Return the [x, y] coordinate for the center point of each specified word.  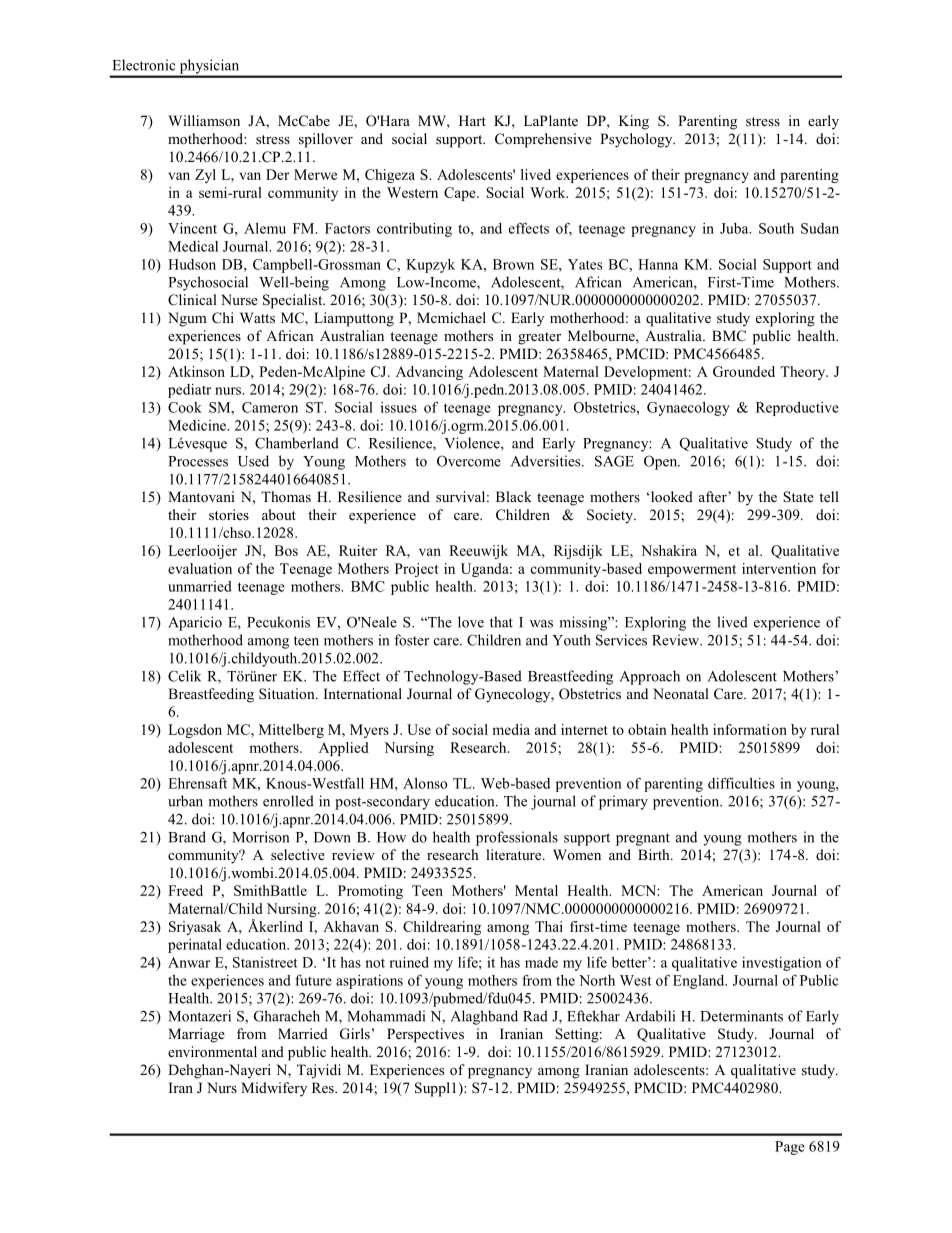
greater [539, 338]
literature [515, 854]
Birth [655, 854]
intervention [779, 568]
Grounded [744, 371]
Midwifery [274, 1089]
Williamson [204, 120]
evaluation [200, 568]
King [634, 122]
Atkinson [196, 371]
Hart [472, 120]
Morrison [260, 837]
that [501, 622]
